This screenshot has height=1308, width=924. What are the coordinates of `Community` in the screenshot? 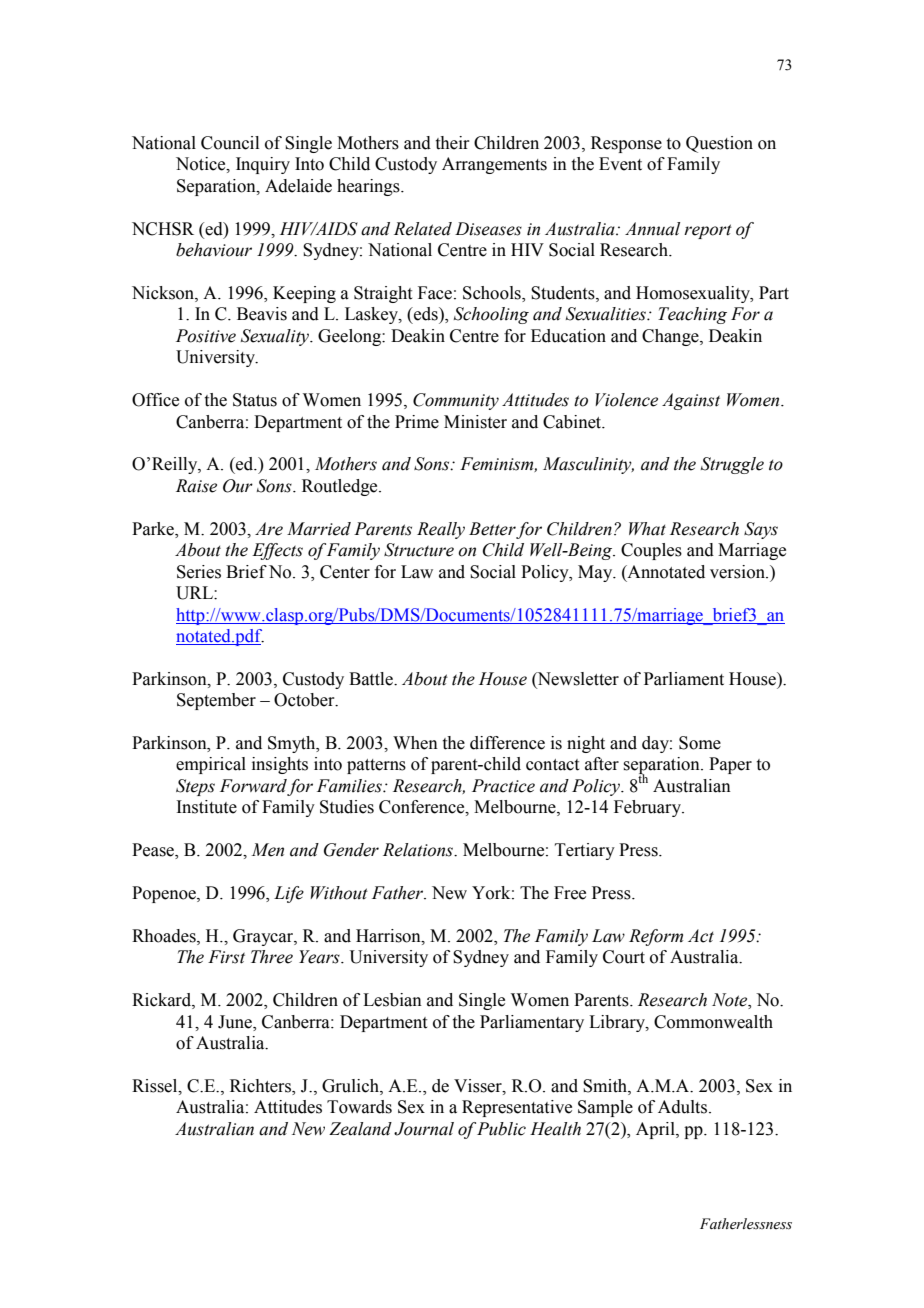 It's located at (456, 401).
